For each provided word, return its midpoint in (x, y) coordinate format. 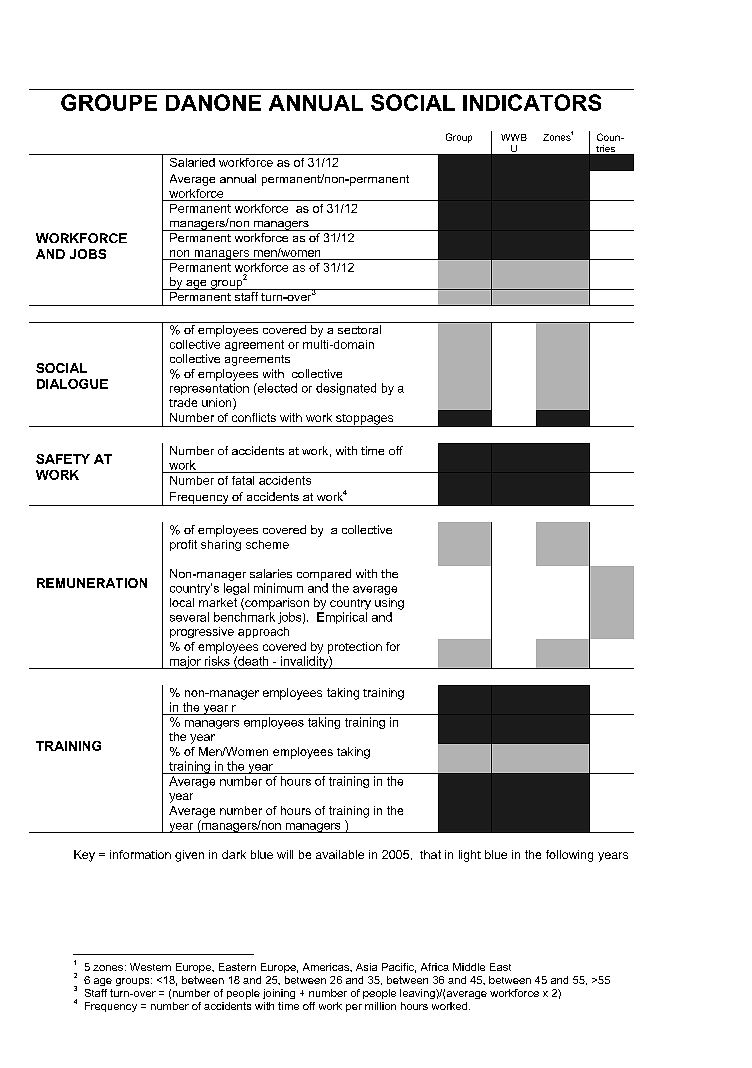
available (340, 854)
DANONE (213, 102)
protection (355, 648)
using (389, 604)
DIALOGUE (72, 384)
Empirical (342, 618)
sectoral (359, 329)
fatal (243, 480)
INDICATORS (532, 102)
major (185, 662)
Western (150, 967)
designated (346, 389)
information (140, 854)
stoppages (365, 420)
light (470, 856)
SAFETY (63, 459)
